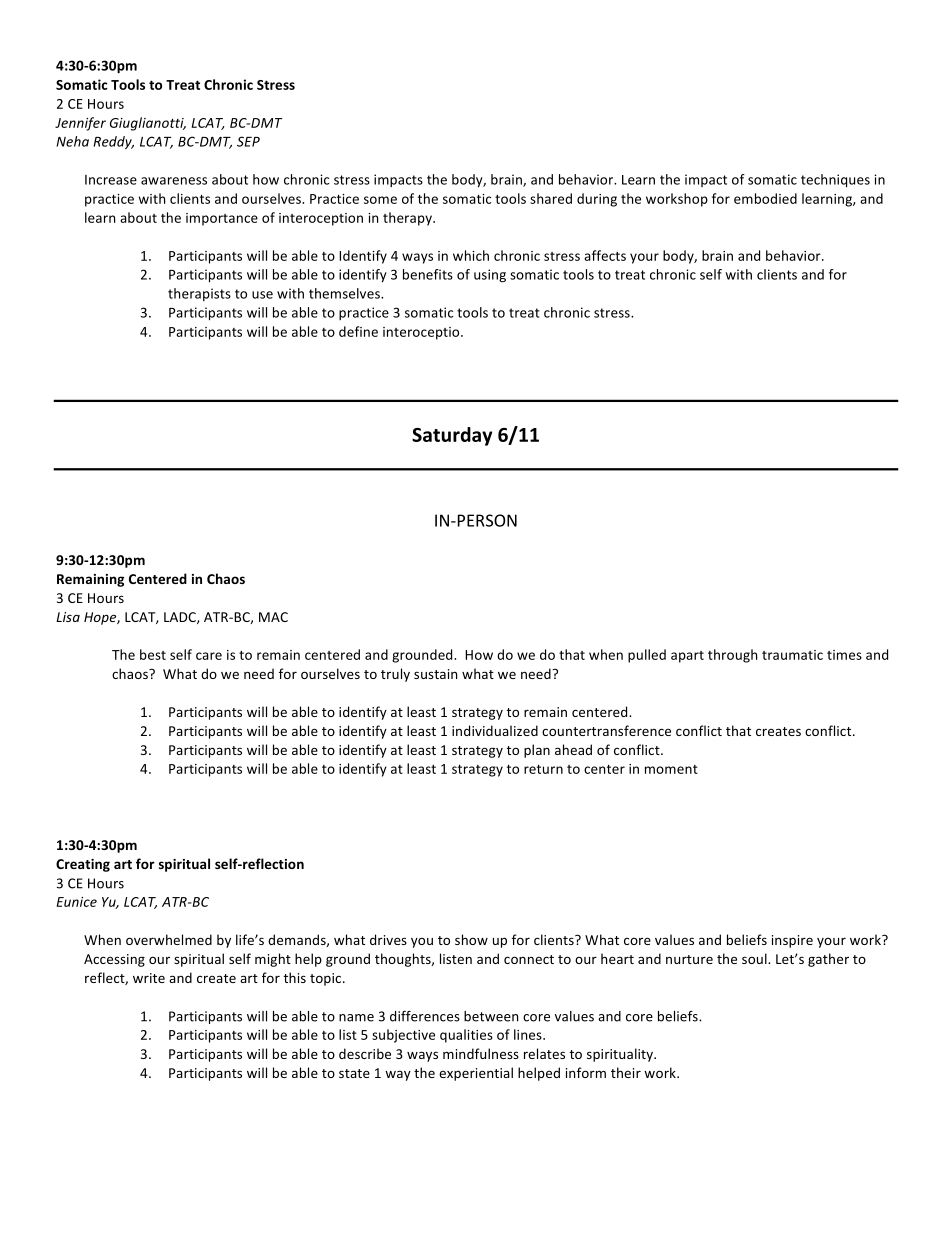 The width and height of the document is (952, 1233). What do you see at coordinates (199, 294) in the document?
I see `therapists` at bounding box center [199, 294].
